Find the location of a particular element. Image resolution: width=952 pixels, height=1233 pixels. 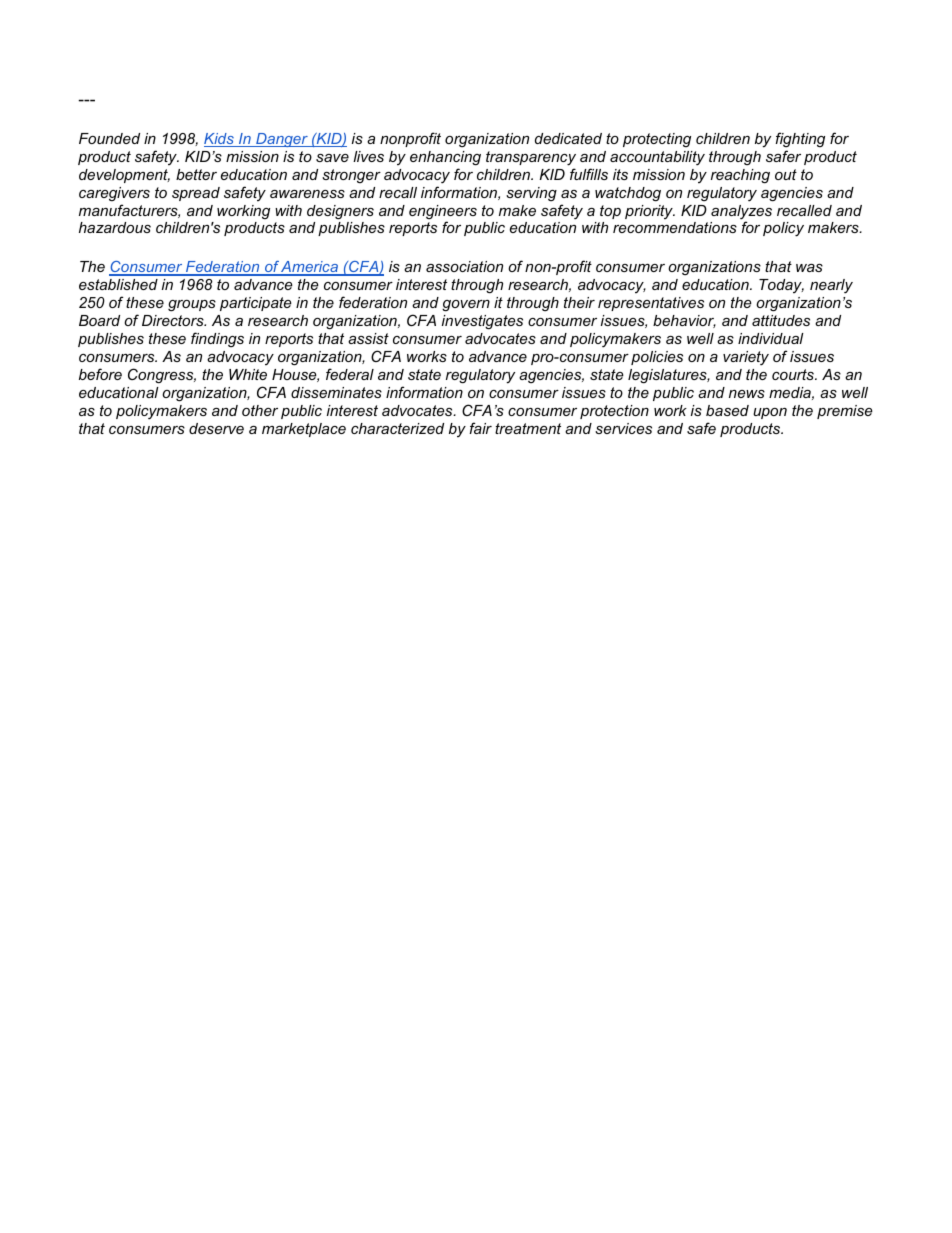

Kids is located at coordinates (220, 140).
